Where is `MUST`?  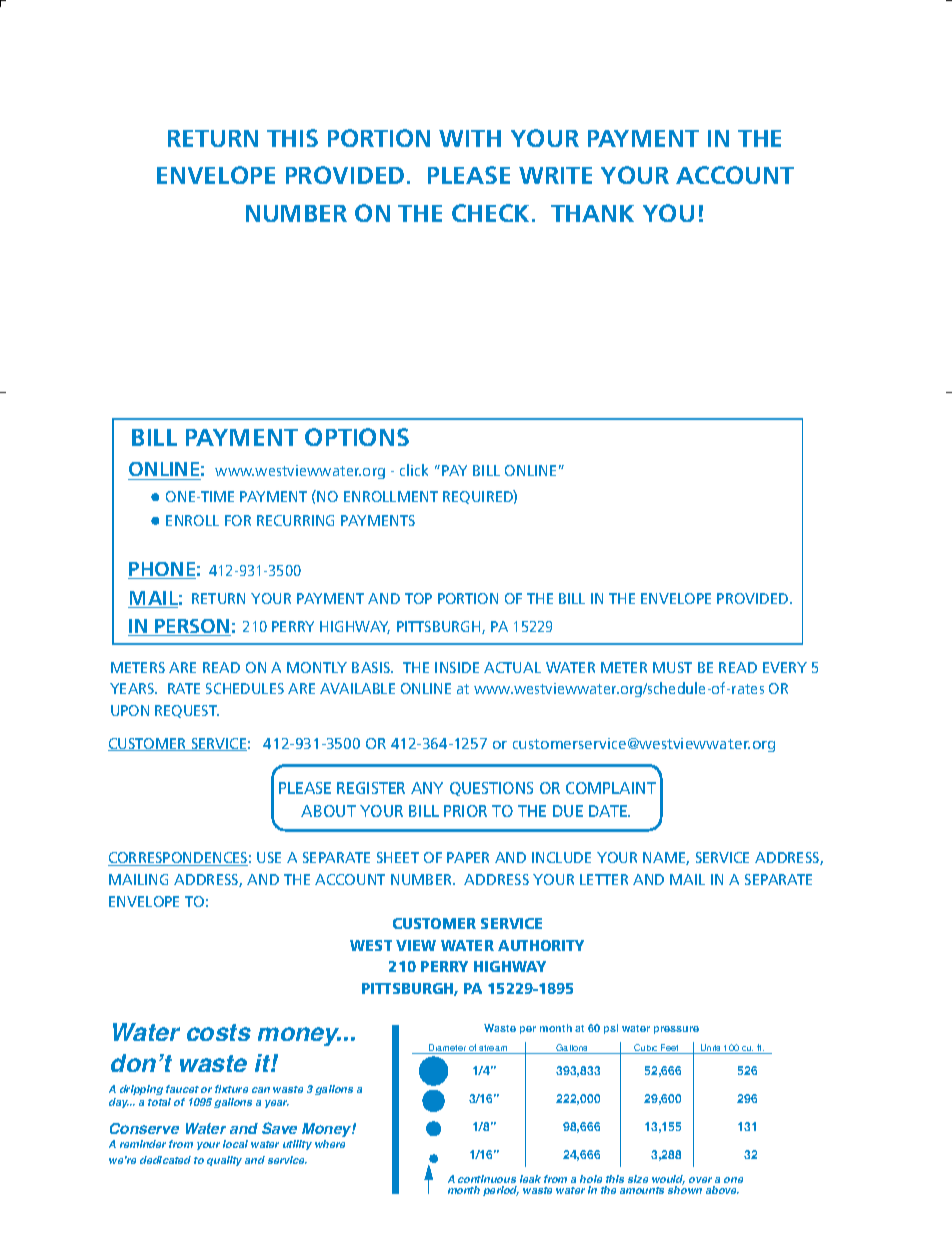 MUST is located at coordinates (672, 667).
